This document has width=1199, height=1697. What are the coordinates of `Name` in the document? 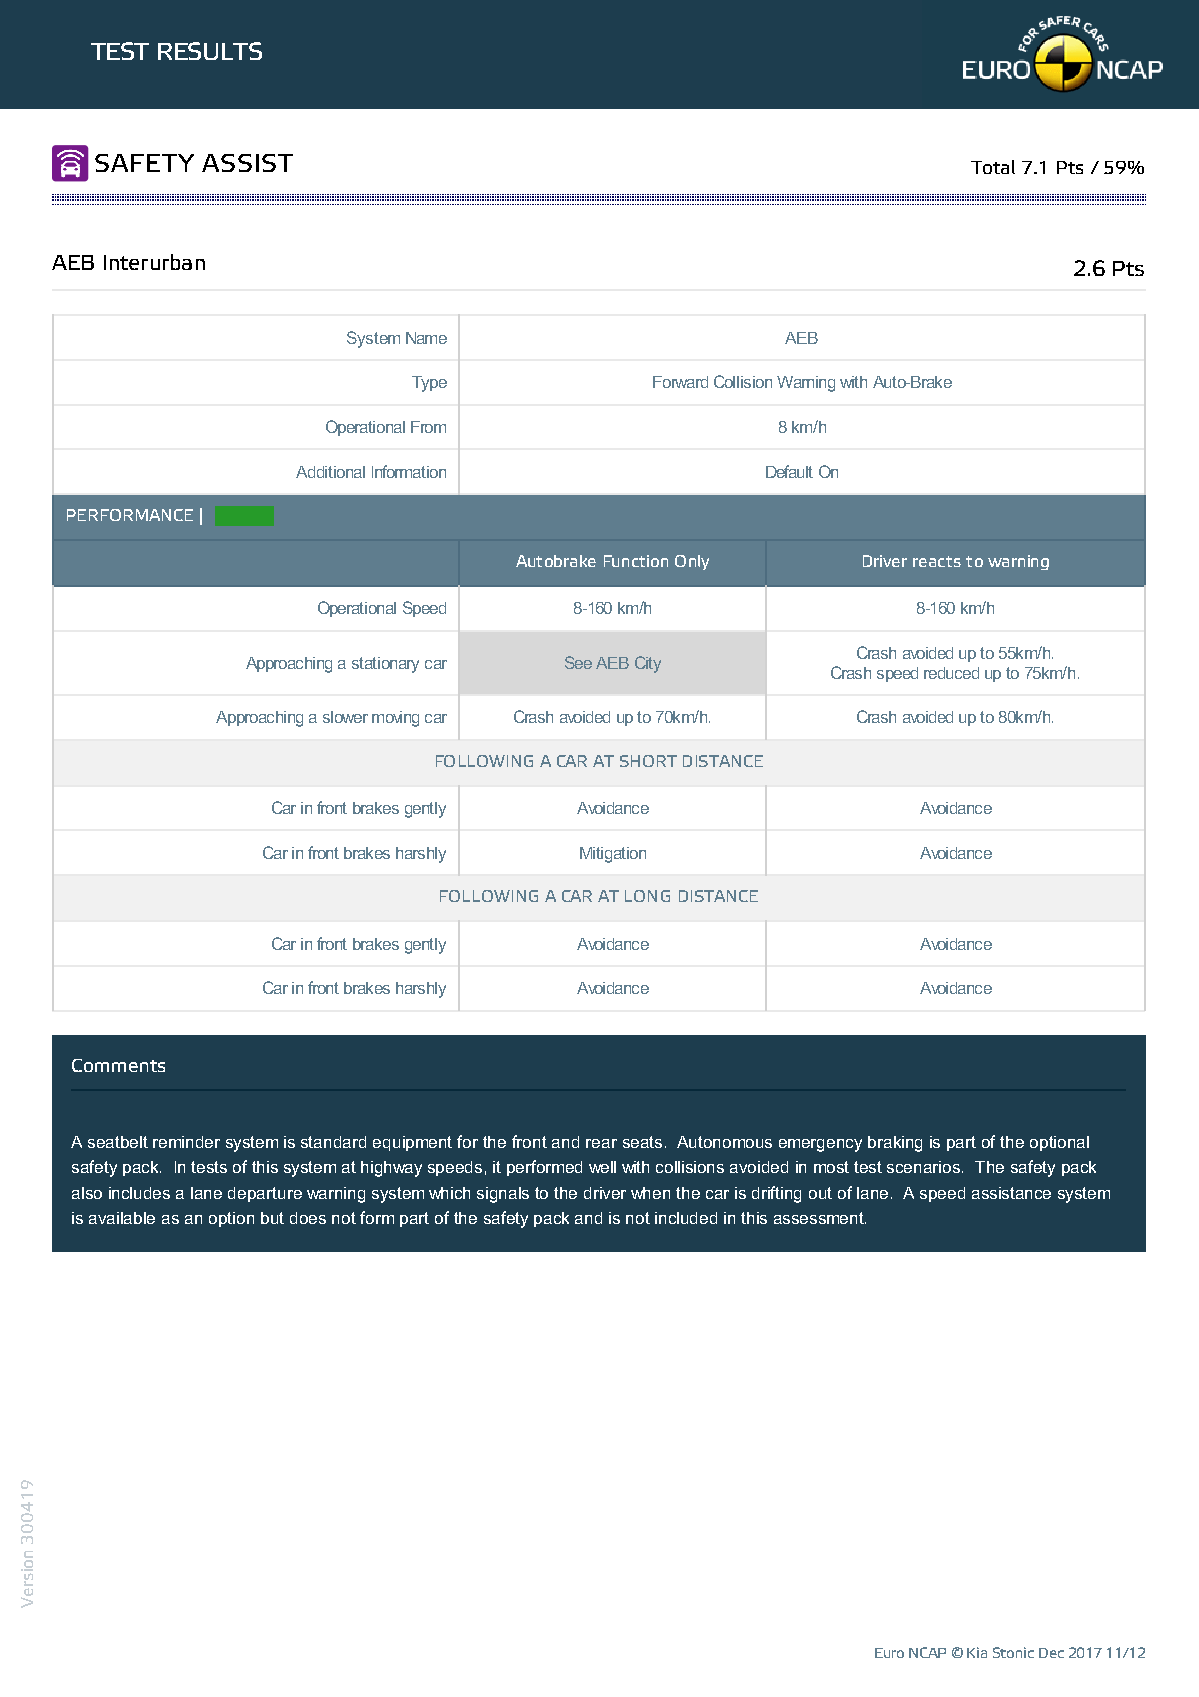 It's located at (426, 338).
